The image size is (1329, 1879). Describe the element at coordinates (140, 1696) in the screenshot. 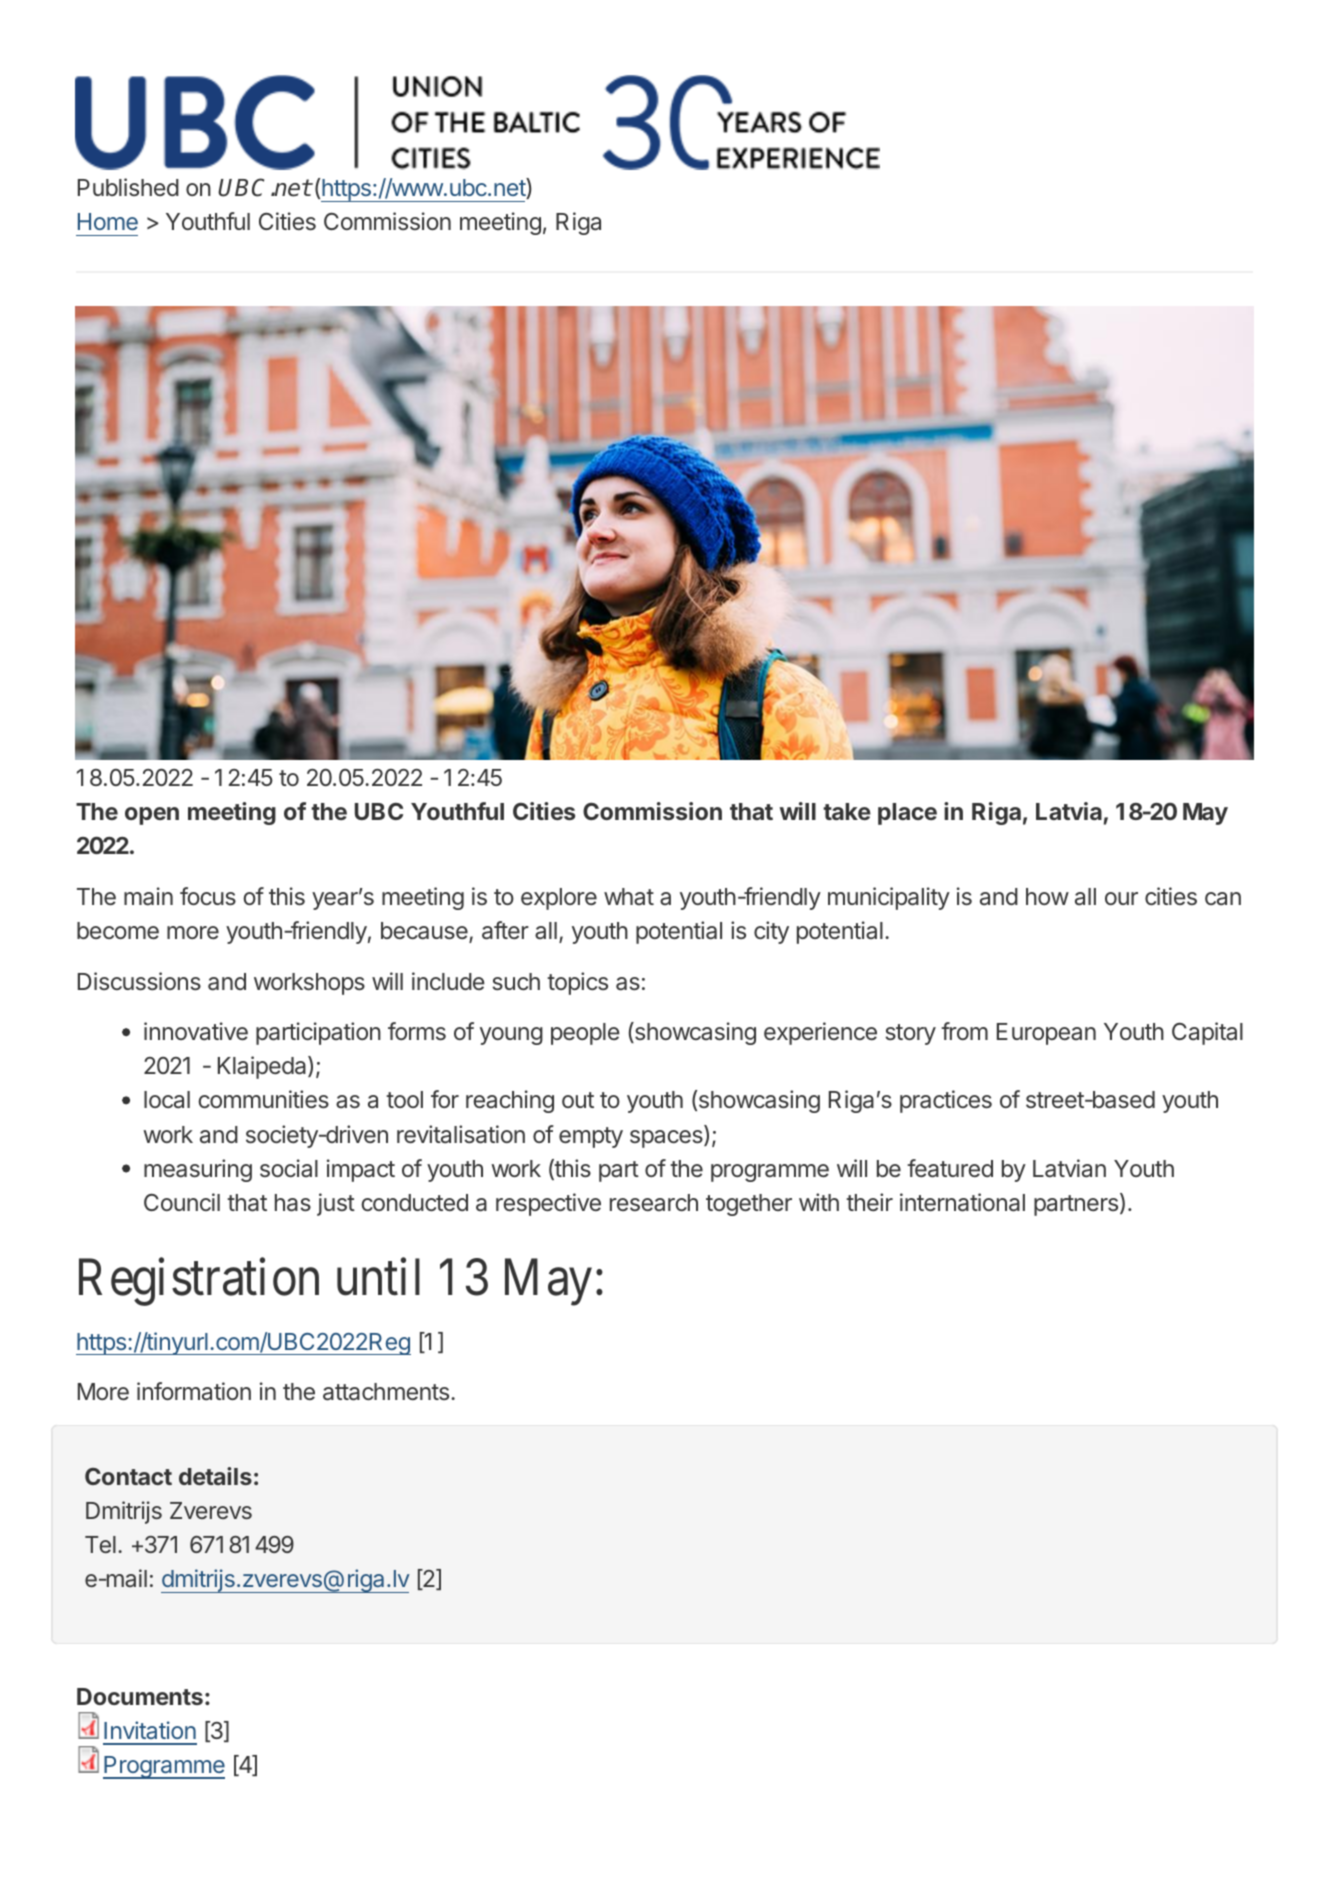

I see `Documents` at that location.
